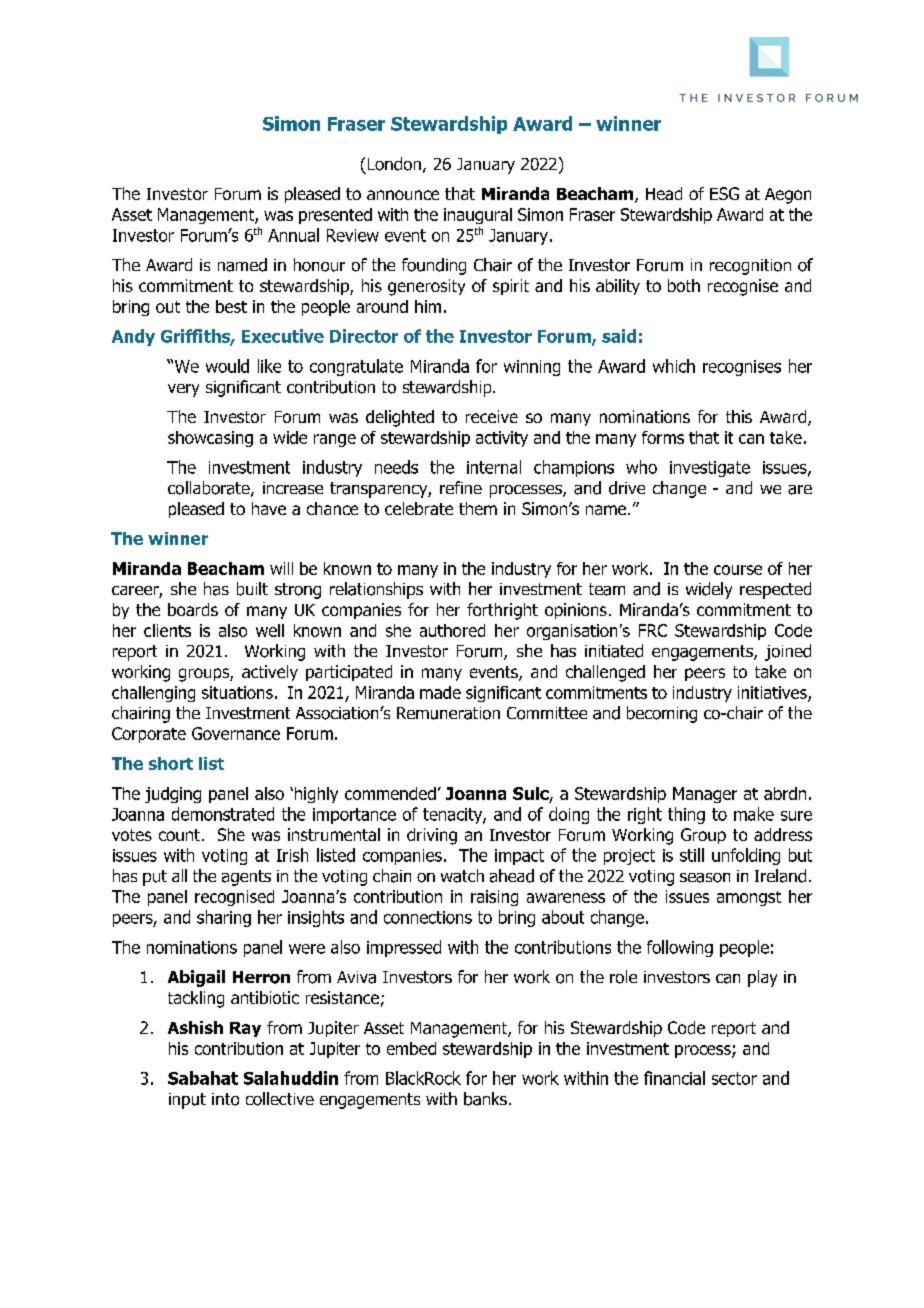 The width and height of the image is (924, 1308). Describe the element at coordinates (223, 814) in the image. I see `demonstrated` at that location.
